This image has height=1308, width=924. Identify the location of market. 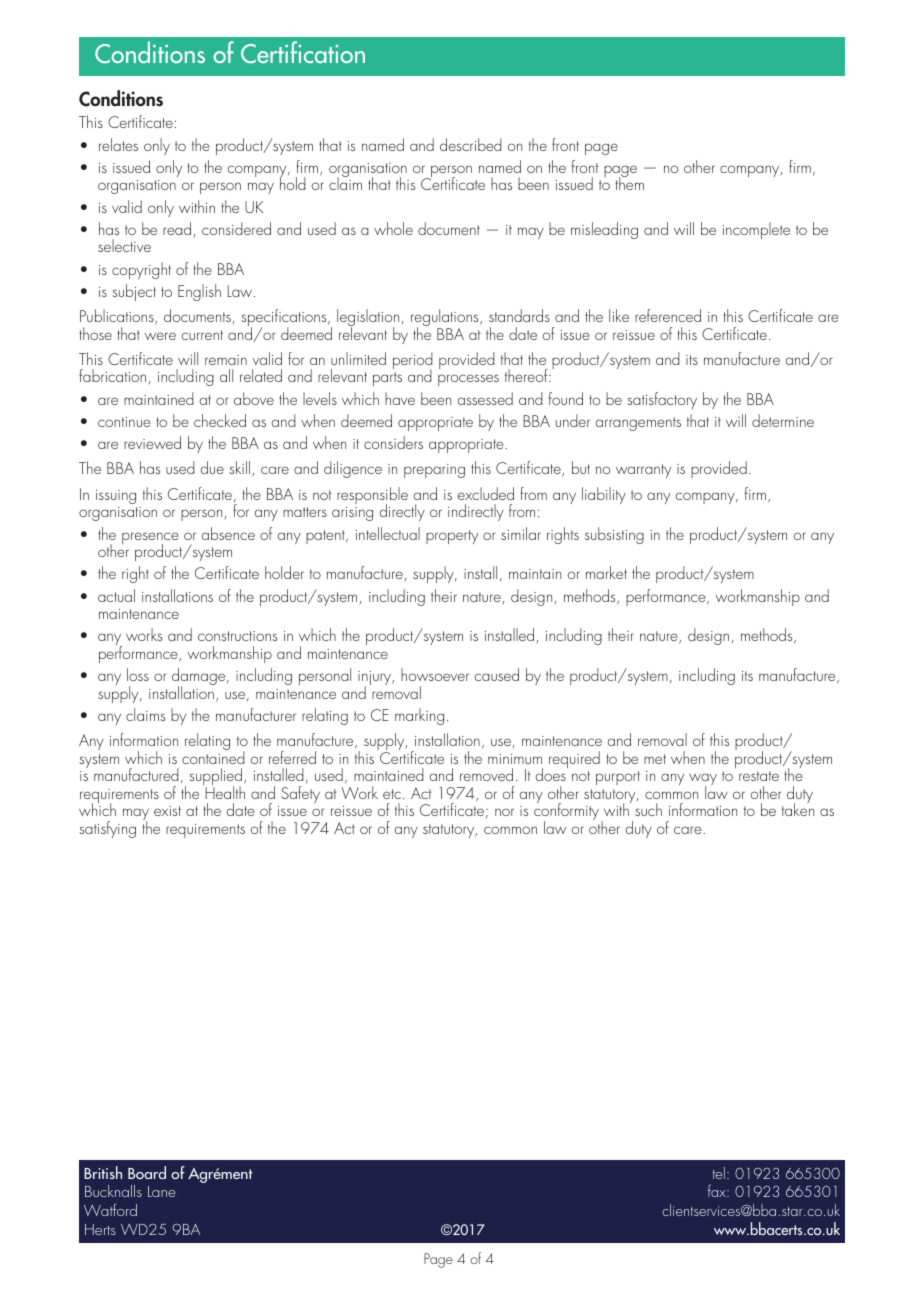
(606, 572).
